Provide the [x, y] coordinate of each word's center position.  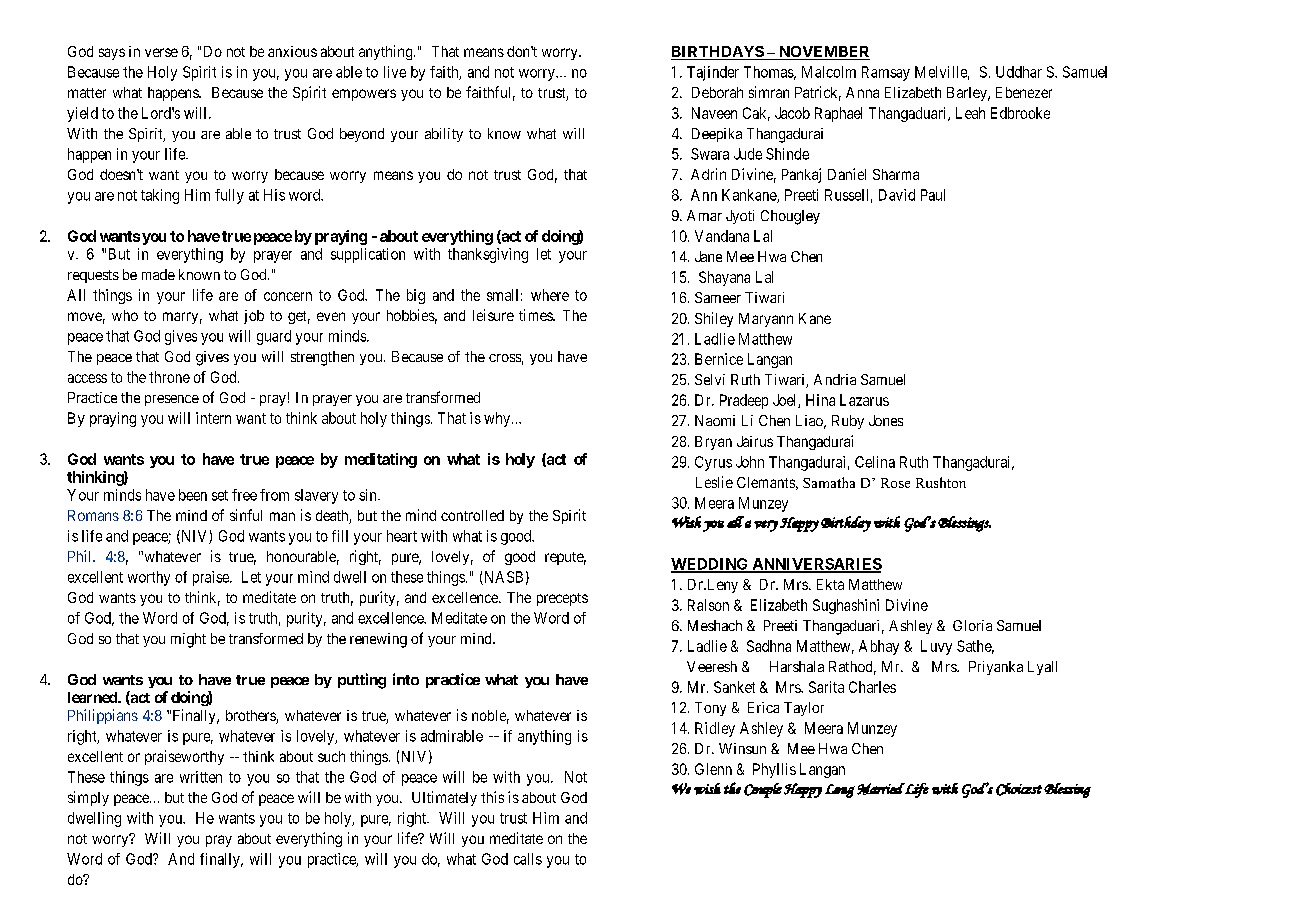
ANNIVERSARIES [816, 565]
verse [161, 52]
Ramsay [886, 73]
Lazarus [864, 400]
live [395, 72]
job [254, 317]
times [536, 315]
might [188, 640]
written [201, 777]
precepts [562, 599]
